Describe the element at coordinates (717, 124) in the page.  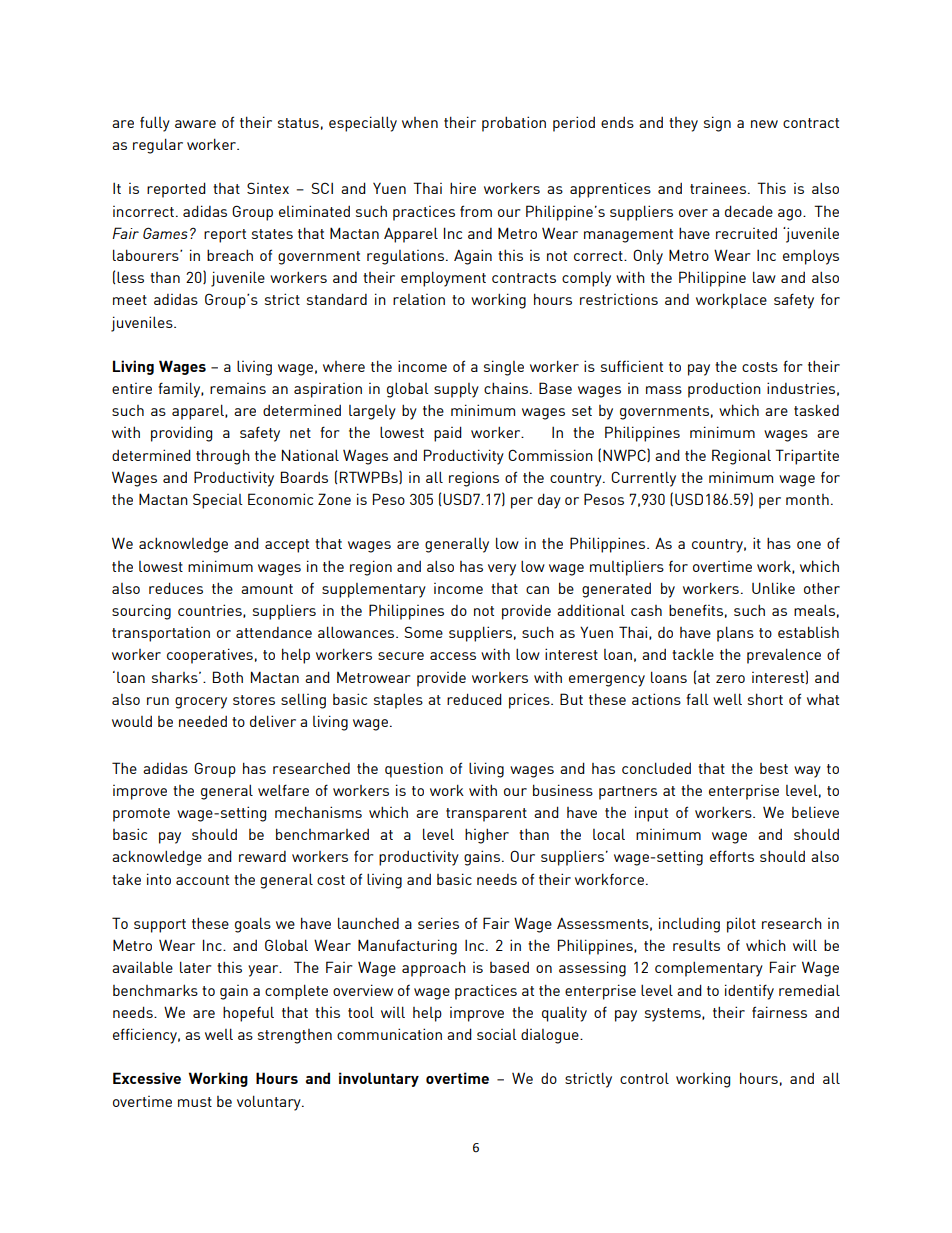
I see `sign` at that location.
